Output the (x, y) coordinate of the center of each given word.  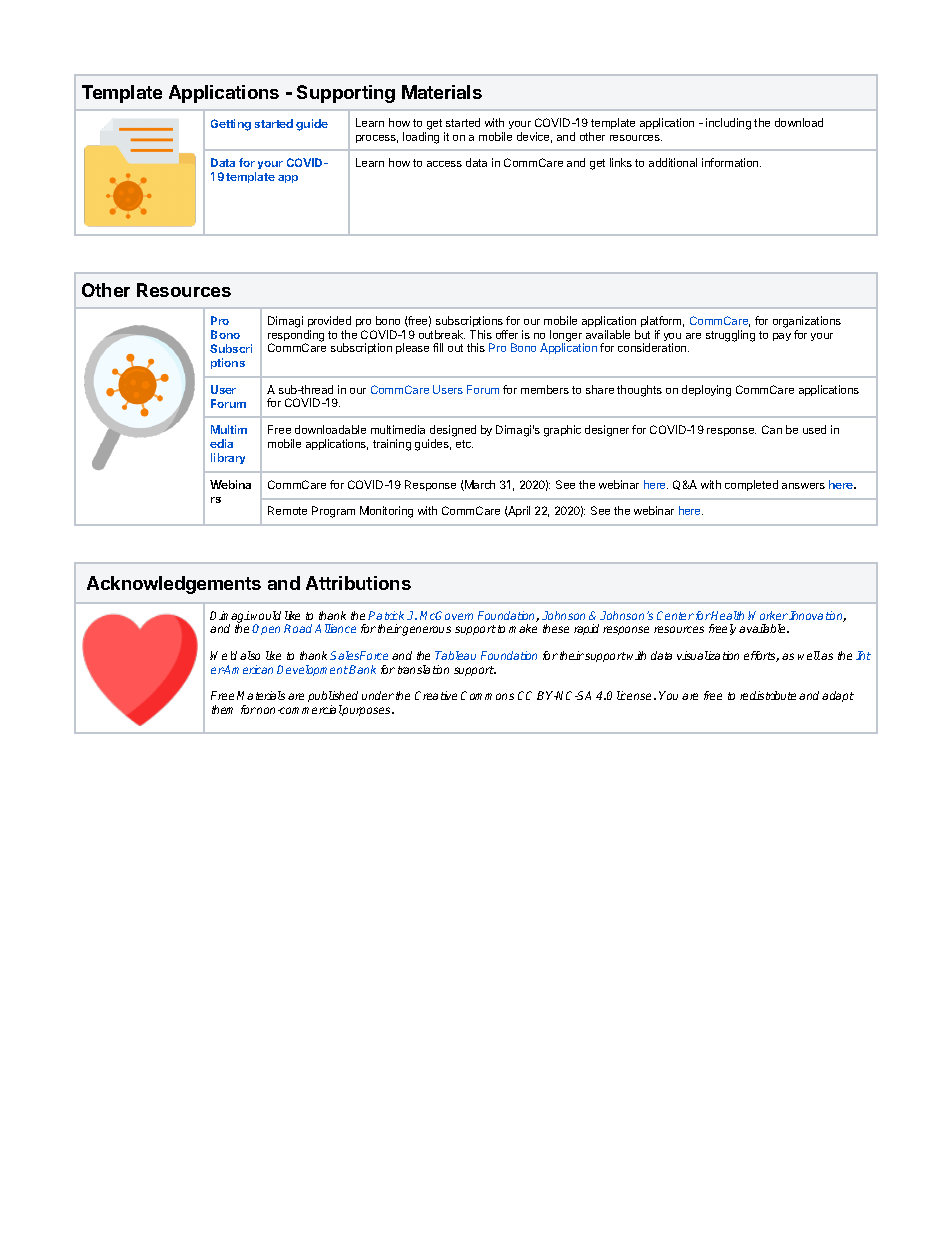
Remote (287, 510)
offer (507, 334)
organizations (807, 323)
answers (803, 486)
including (728, 124)
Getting (231, 125)
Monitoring (386, 512)
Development (312, 670)
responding (296, 337)
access (444, 164)
